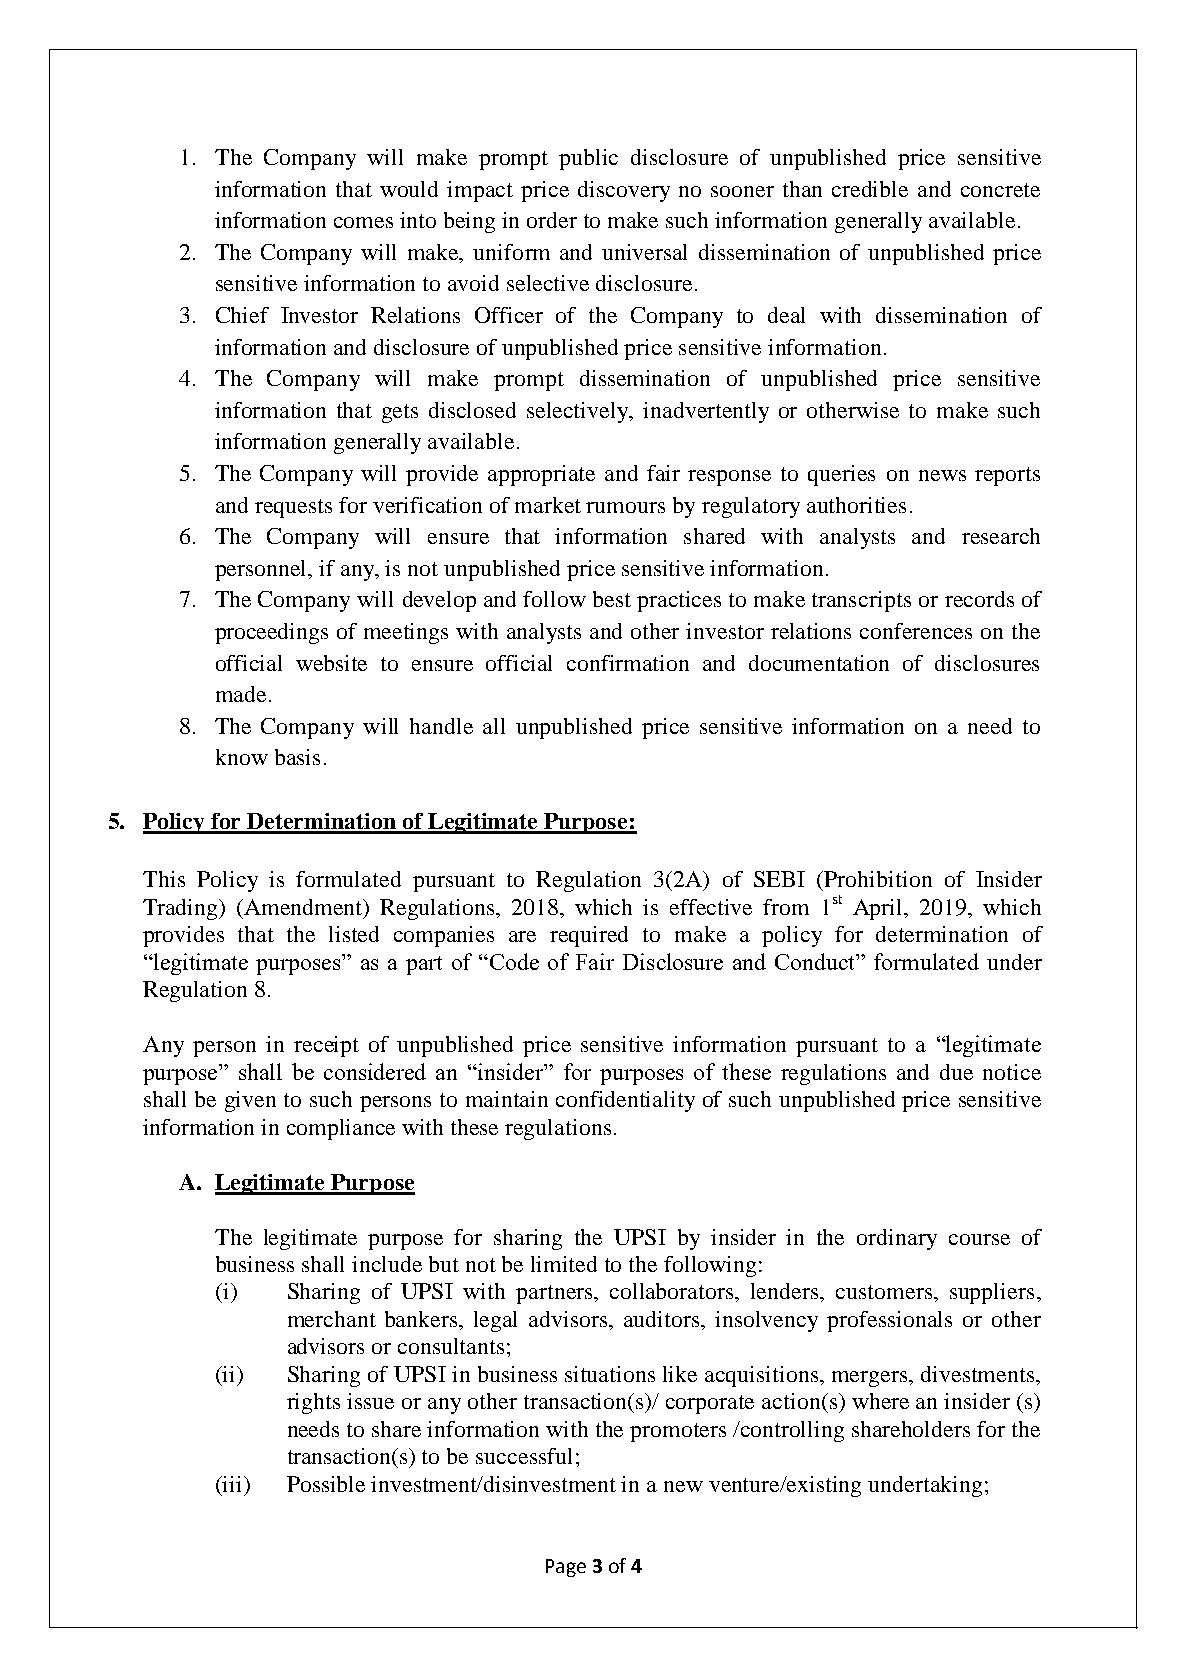  Describe the element at coordinates (897, 1239) in the image. I see `ordinary` at that location.
